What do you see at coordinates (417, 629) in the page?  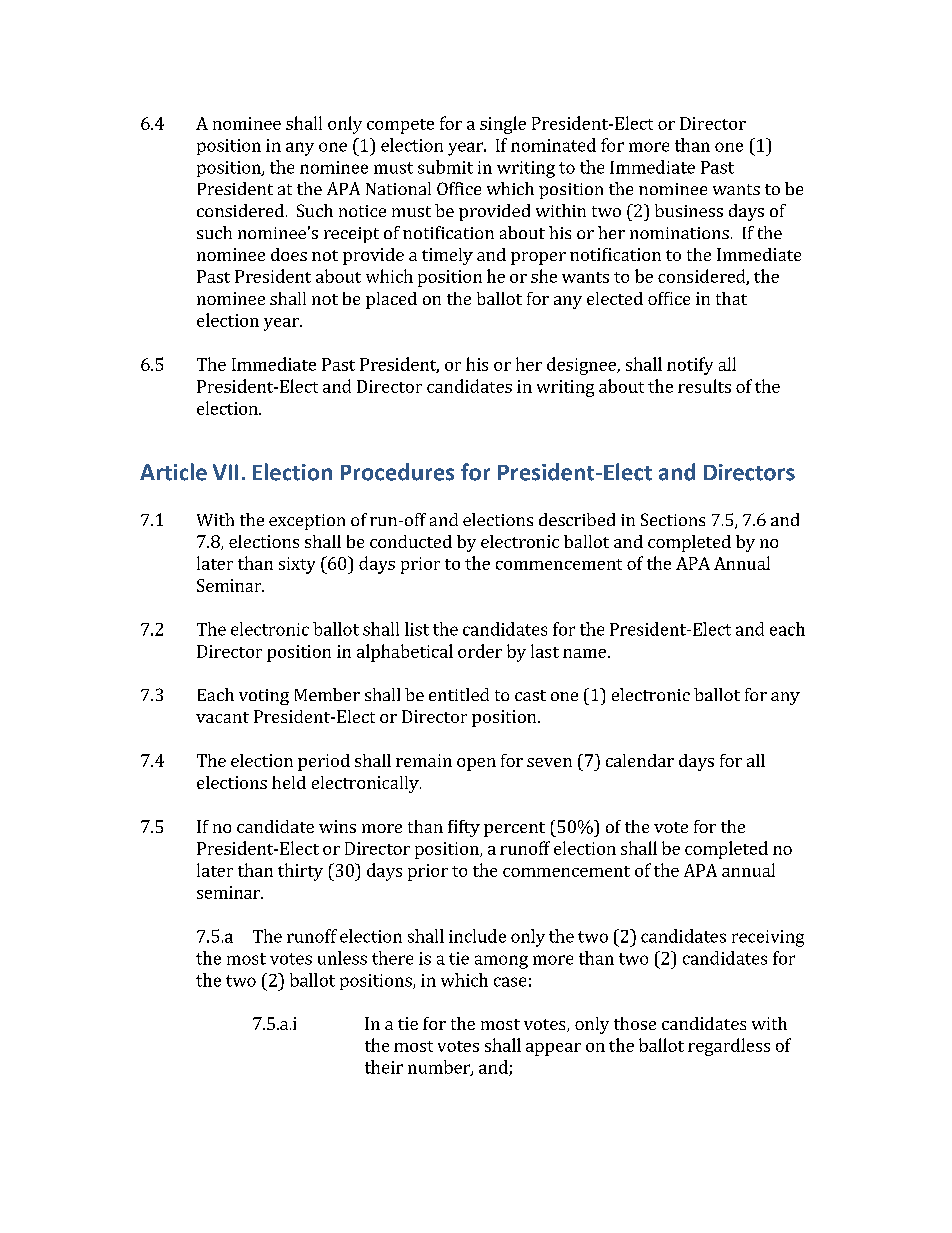 I see `list` at bounding box center [417, 629].
